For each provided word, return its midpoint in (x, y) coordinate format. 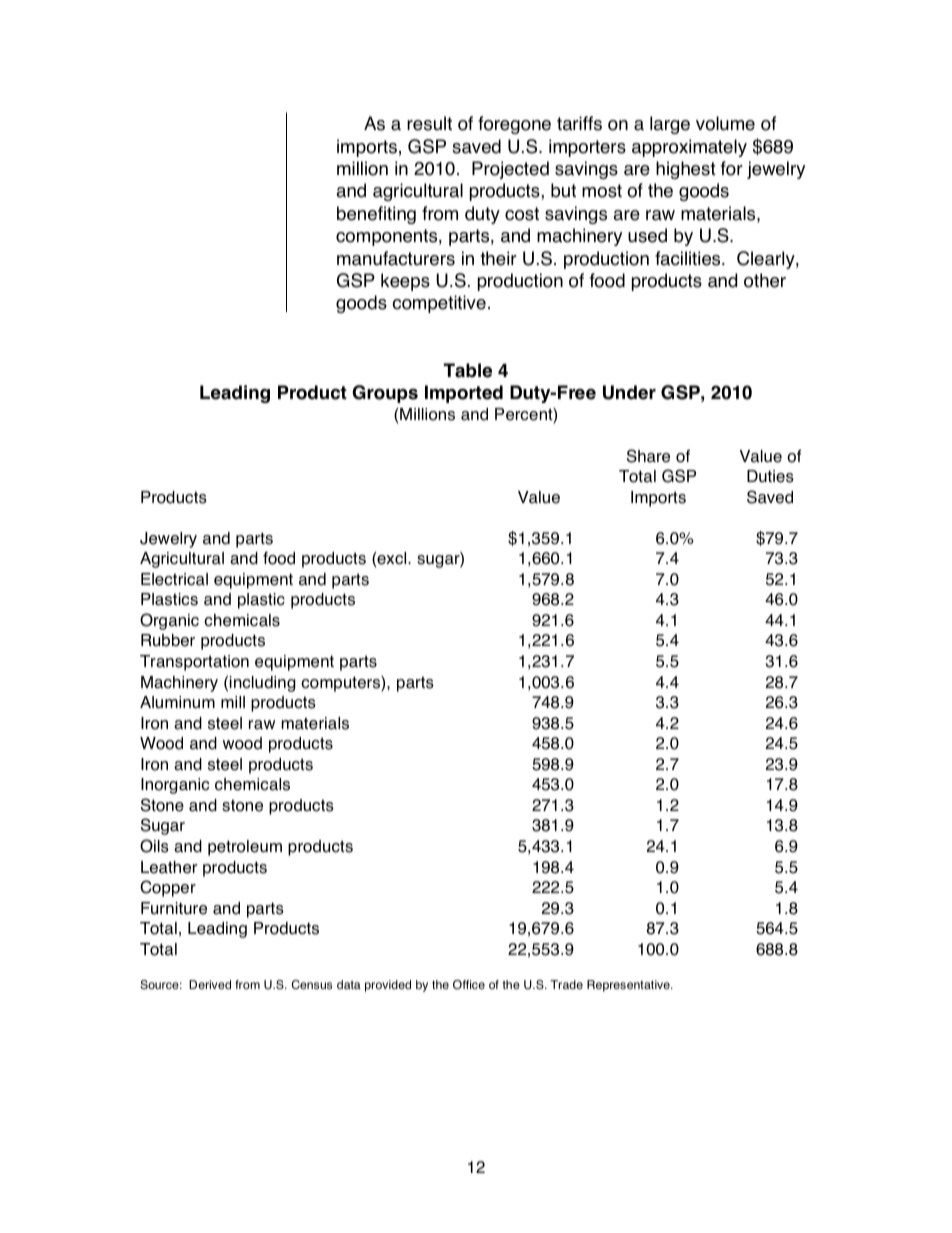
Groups (385, 394)
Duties (770, 476)
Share (648, 456)
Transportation (194, 663)
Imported (464, 394)
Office (469, 985)
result (429, 123)
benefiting (376, 215)
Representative (629, 986)
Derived (210, 984)
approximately (689, 148)
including (263, 684)
